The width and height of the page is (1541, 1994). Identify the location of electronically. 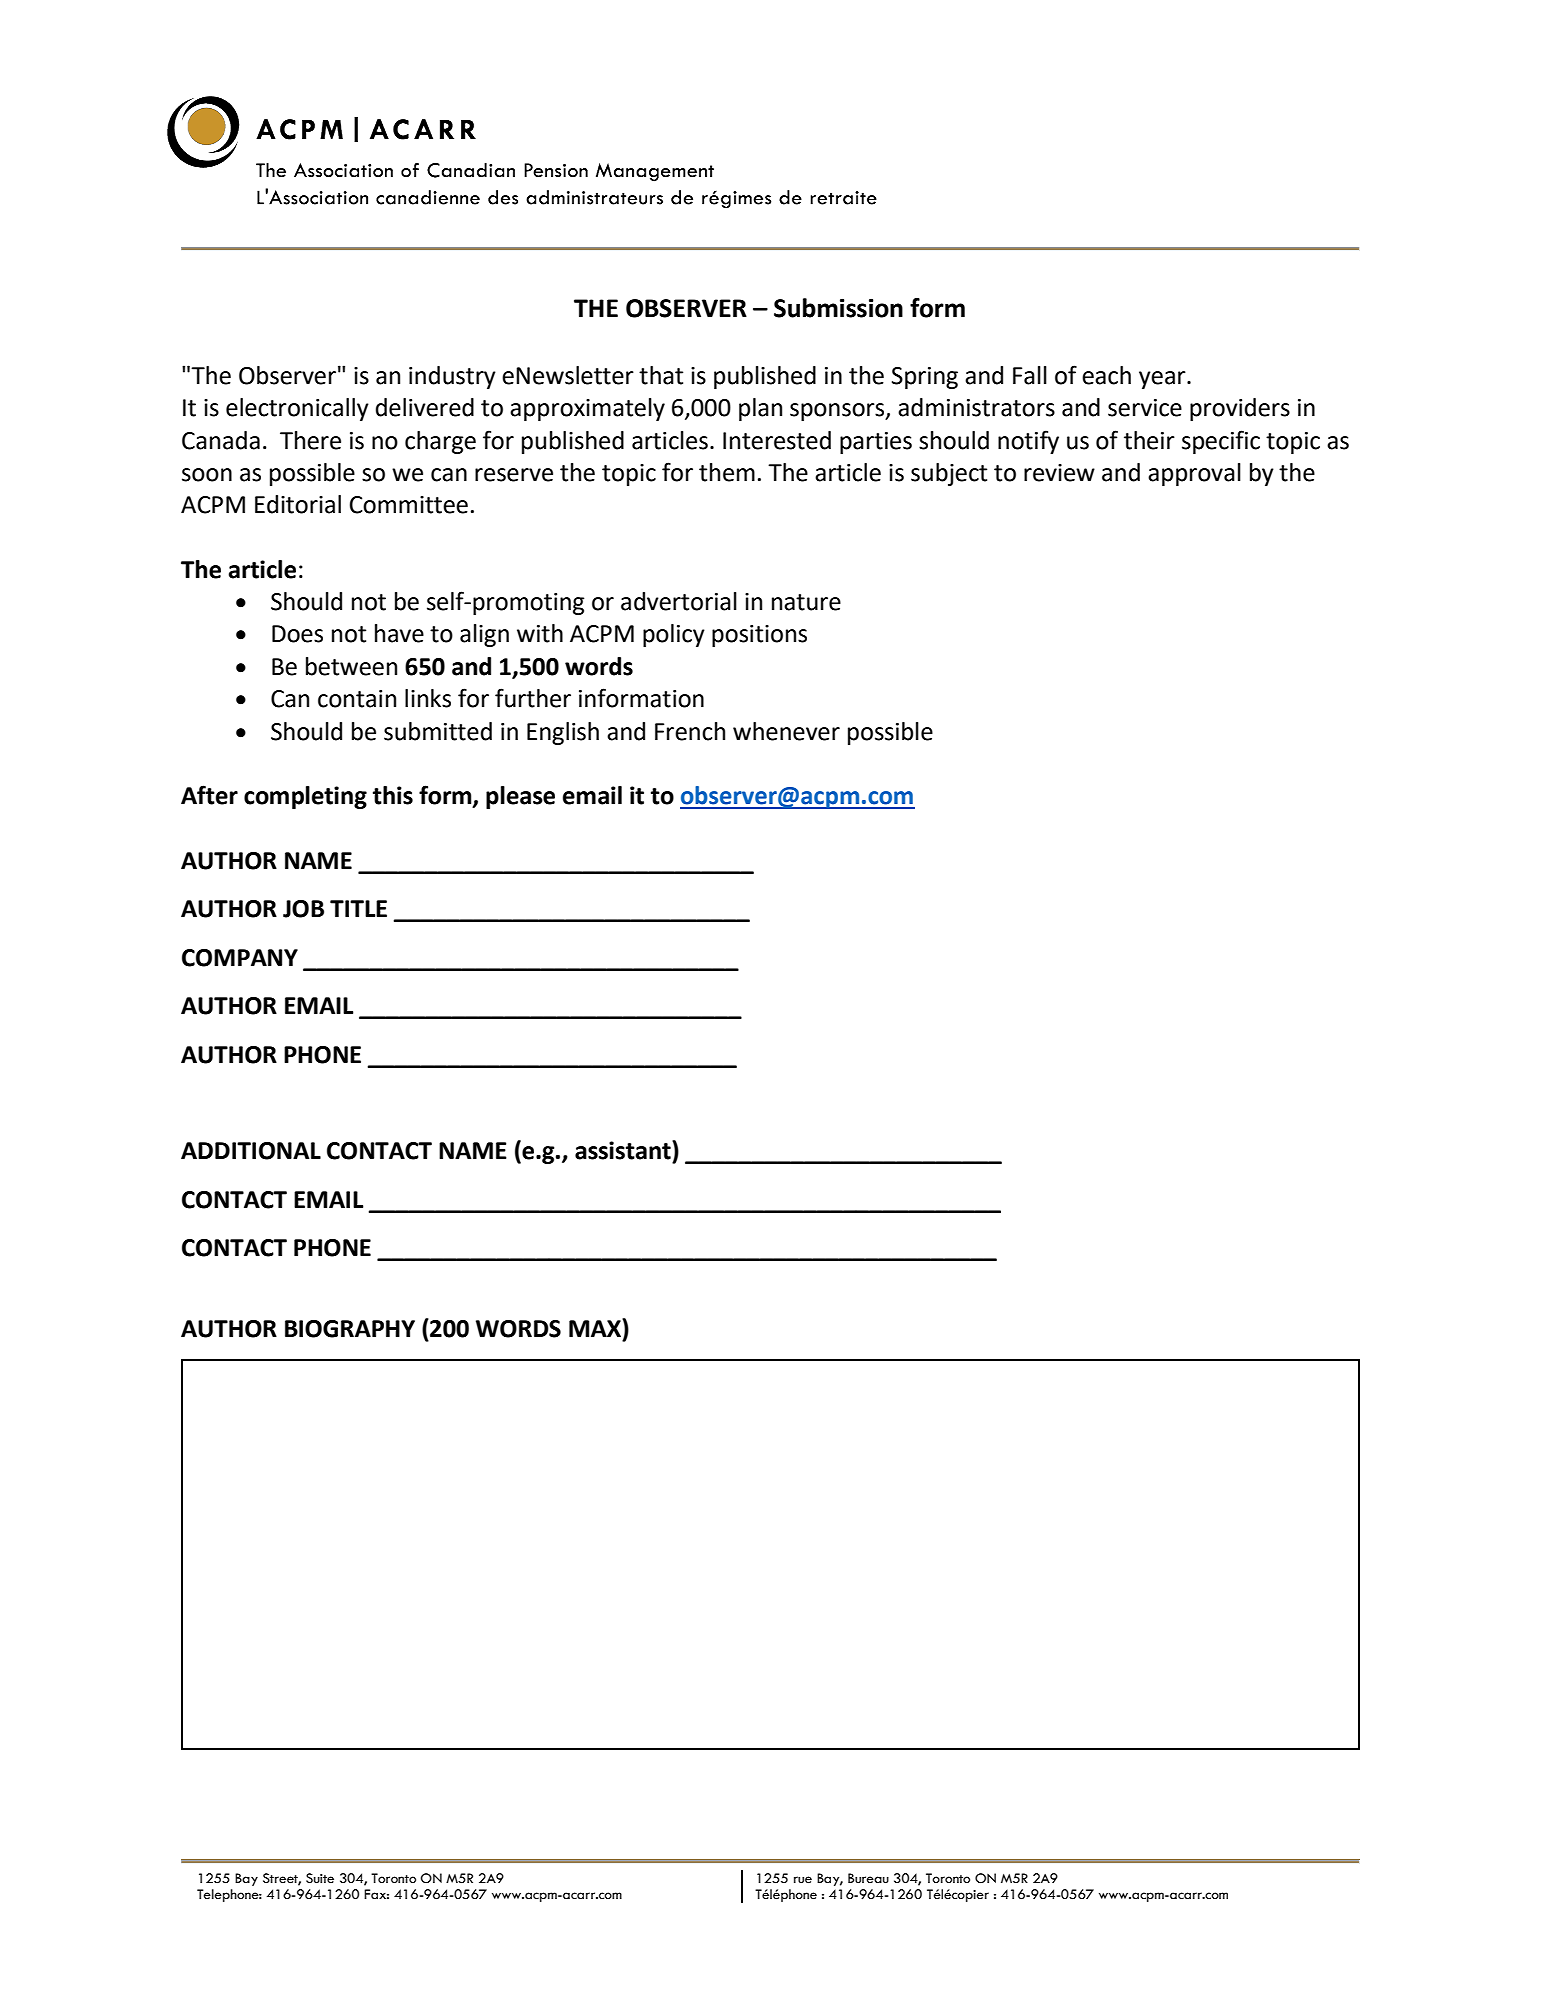
(297, 409).
